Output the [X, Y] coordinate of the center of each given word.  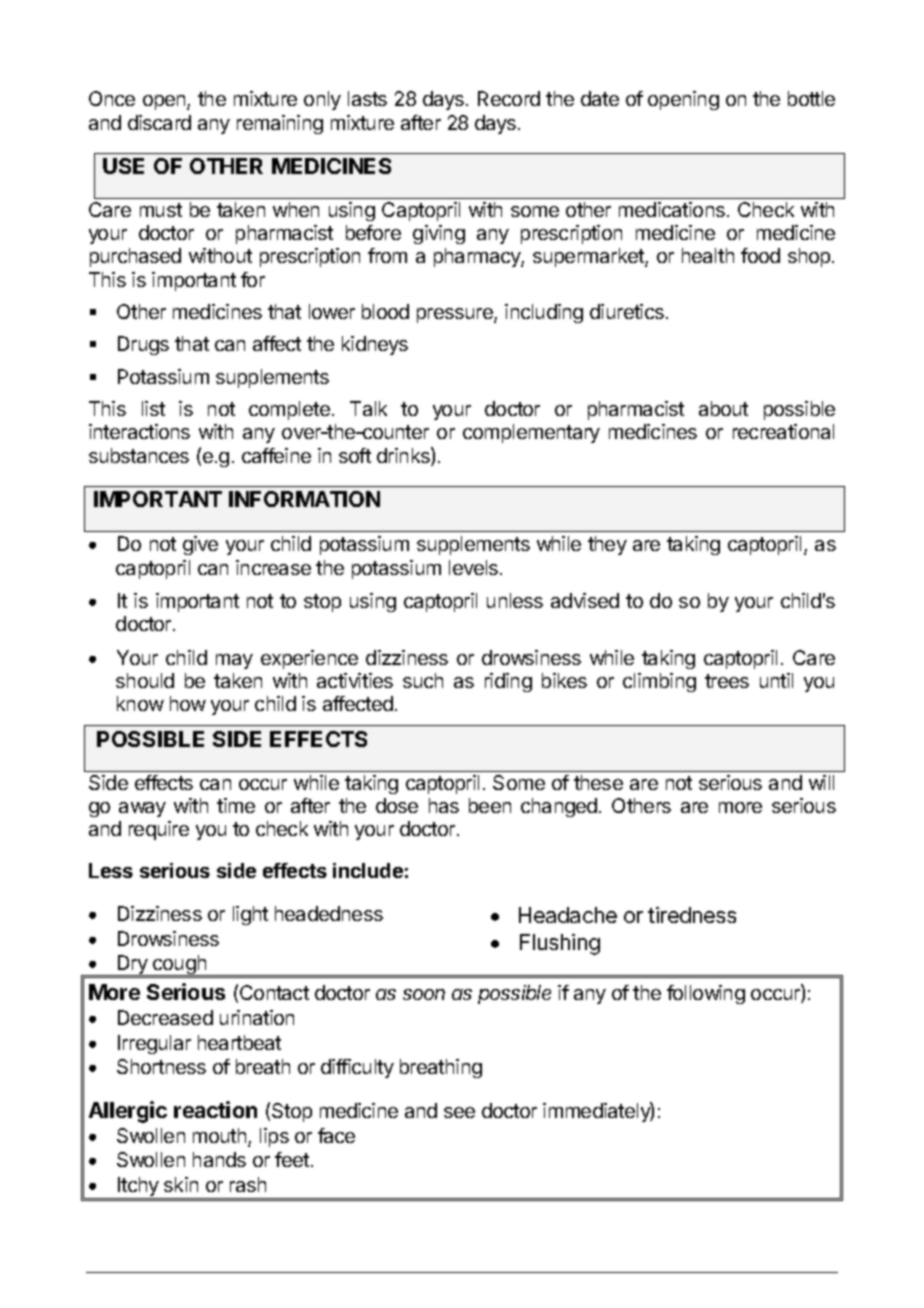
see [459, 1112]
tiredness [692, 915]
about [723, 408]
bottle [811, 98]
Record [509, 98]
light [250, 915]
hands [219, 1159]
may [234, 661]
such [423, 680]
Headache [568, 915]
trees [727, 681]
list [153, 408]
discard [159, 122]
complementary [531, 433]
